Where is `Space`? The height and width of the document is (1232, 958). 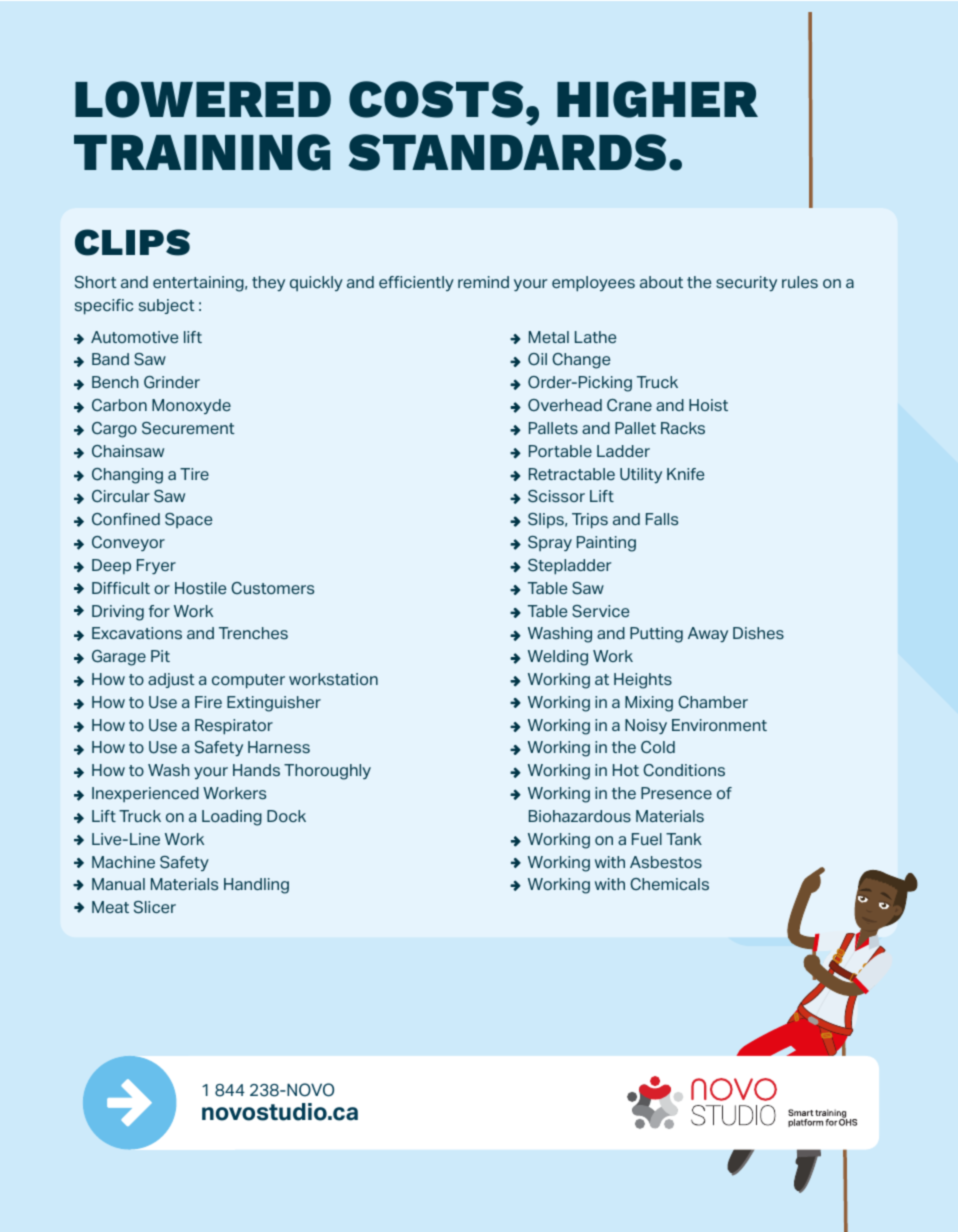 Space is located at coordinates (188, 520).
